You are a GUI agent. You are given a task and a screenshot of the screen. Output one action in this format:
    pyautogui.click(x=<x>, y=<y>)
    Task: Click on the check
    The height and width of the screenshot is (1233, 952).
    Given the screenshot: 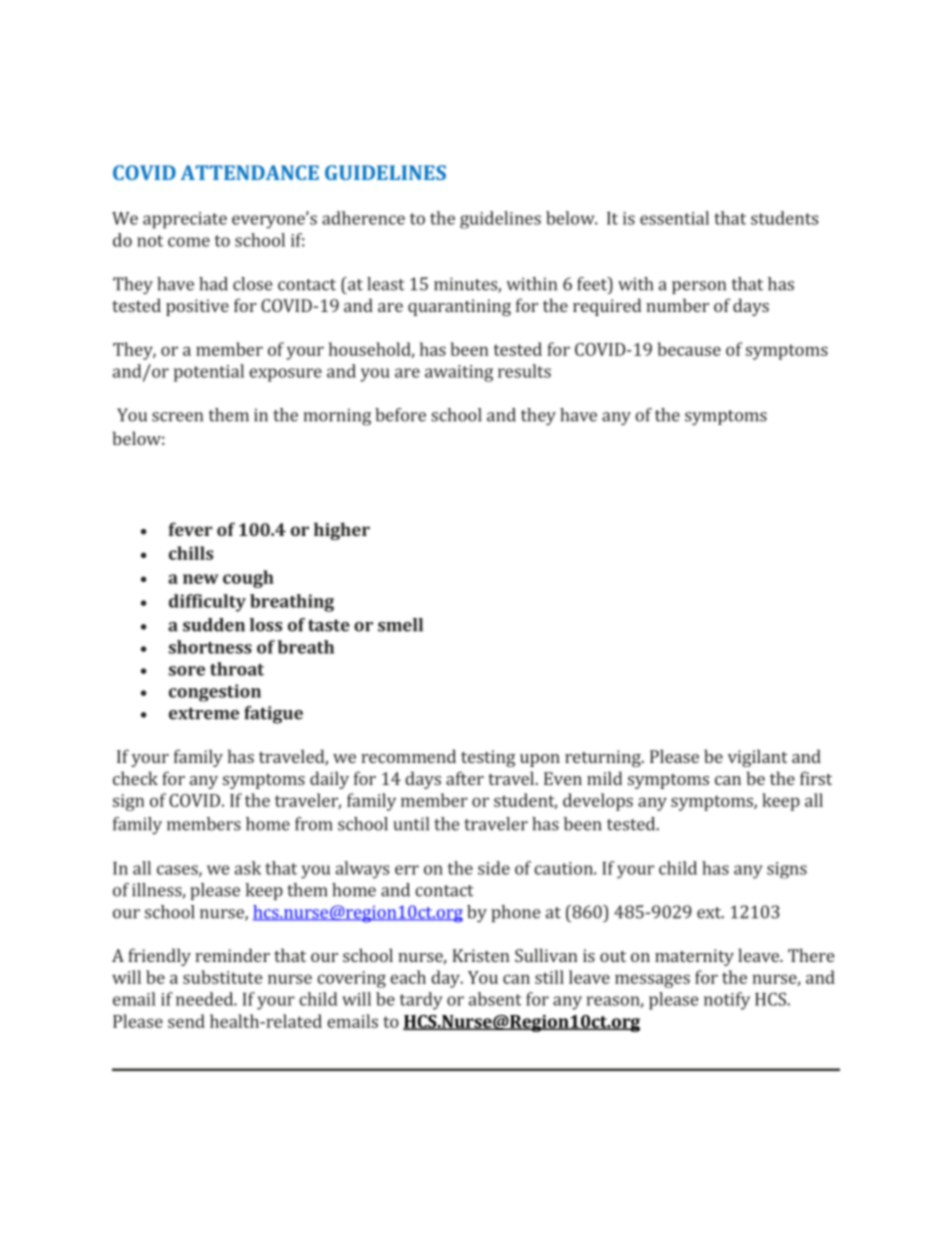 What is the action you would take?
    pyautogui.click(x=135, y=778)
